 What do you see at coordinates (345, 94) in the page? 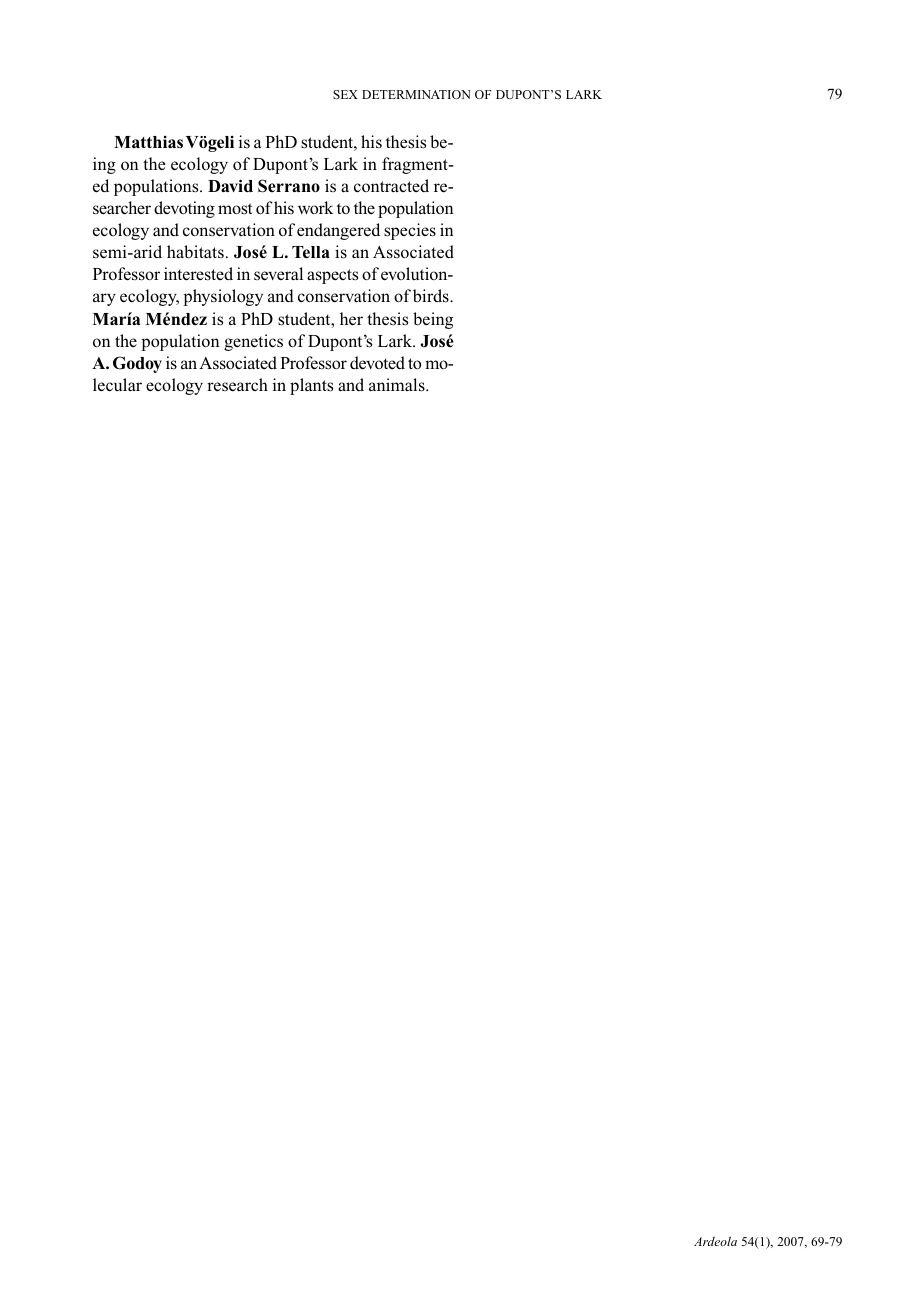
I see `SEX` at bounding box center [345, 94].
